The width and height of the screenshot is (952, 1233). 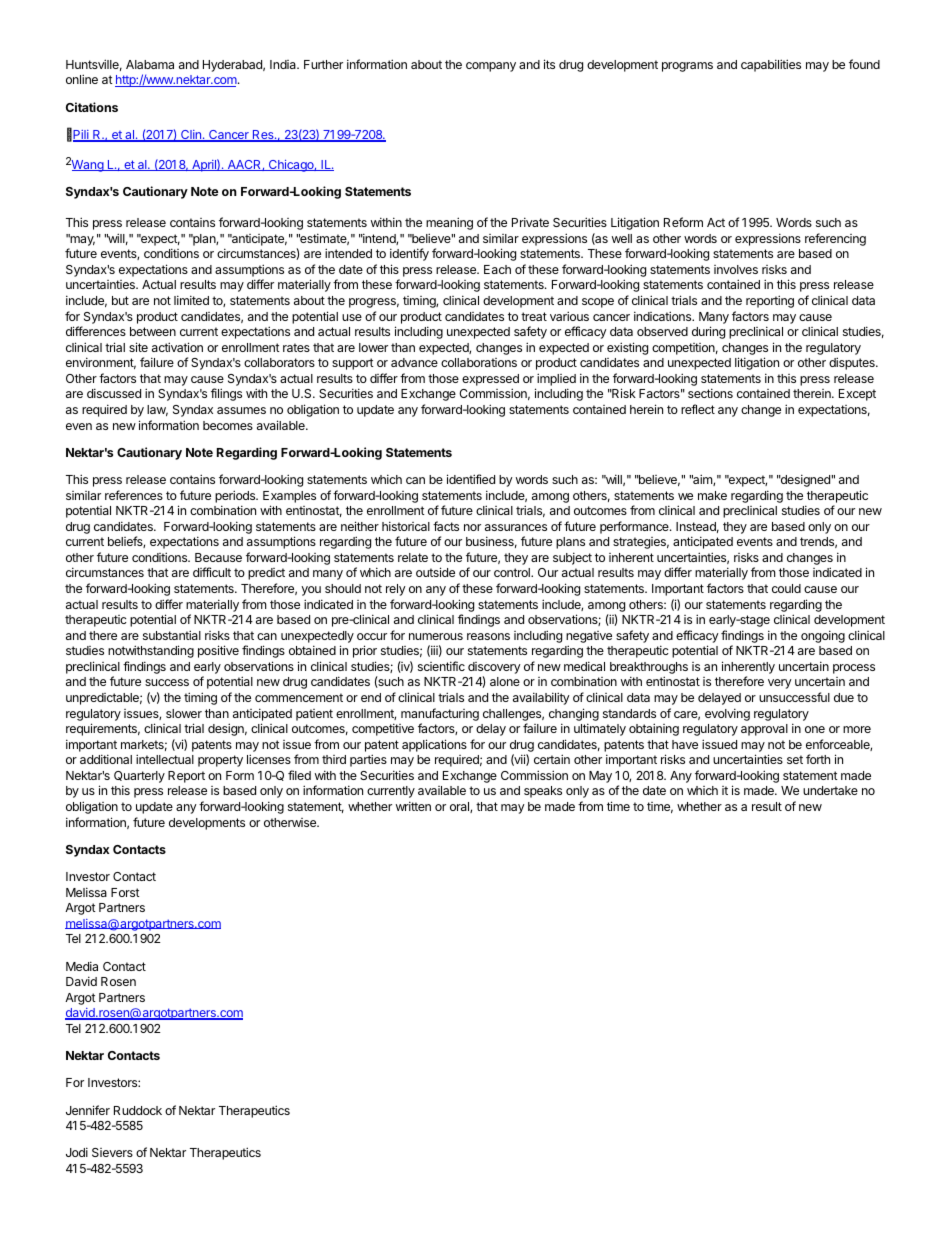 I want to click on capabilities, so click(x=771, y=65).
